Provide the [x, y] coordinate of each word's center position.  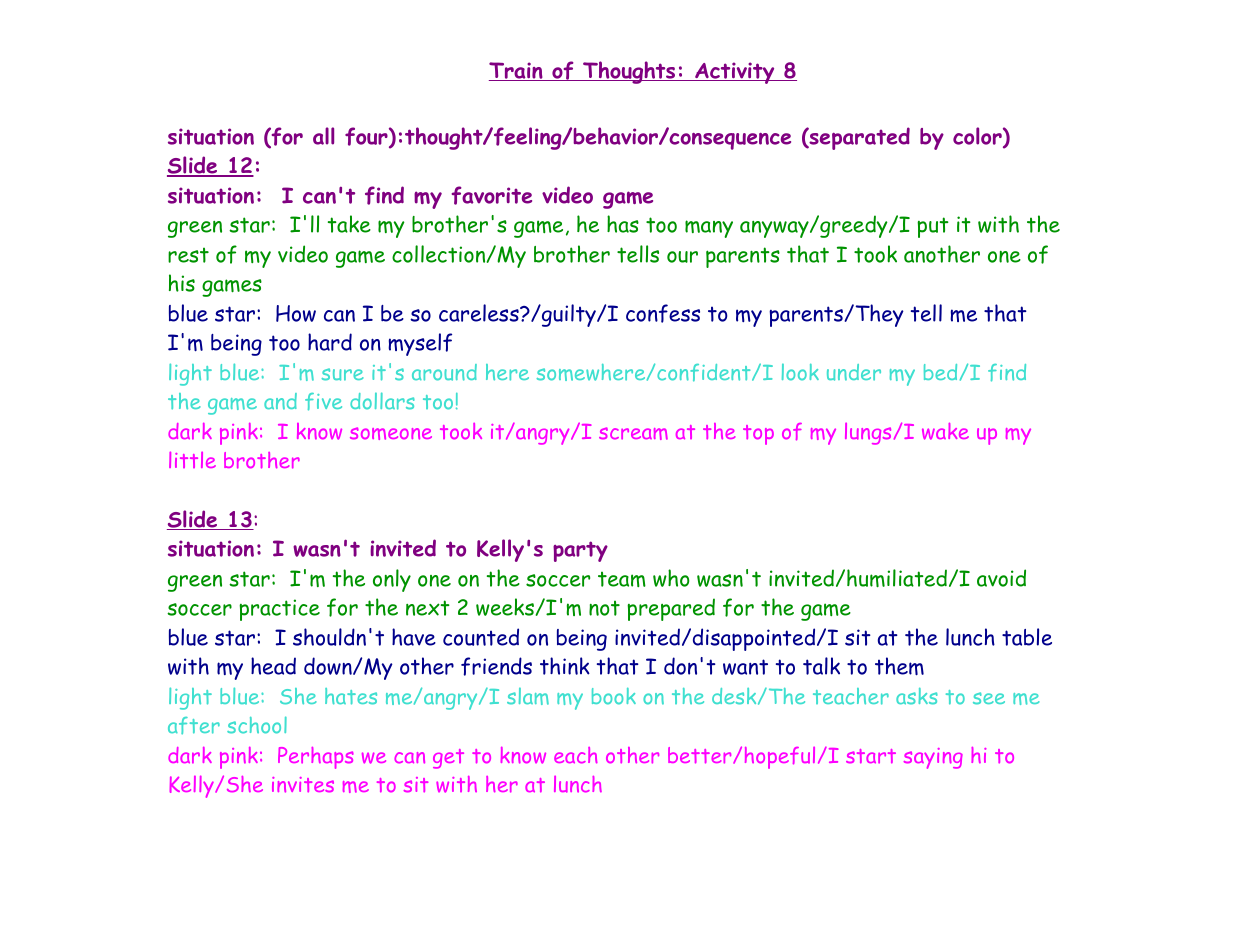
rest [188, 255]
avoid [1001, 578]
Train [517, 71]
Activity [735, 73]
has [623, 224]
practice [279, 610]
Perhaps [316, 758]
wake [945, 431]
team [622, 579]
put [933, 227]
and [280, 401]
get [448, 759]
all [323, 136]
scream [633, 433]
